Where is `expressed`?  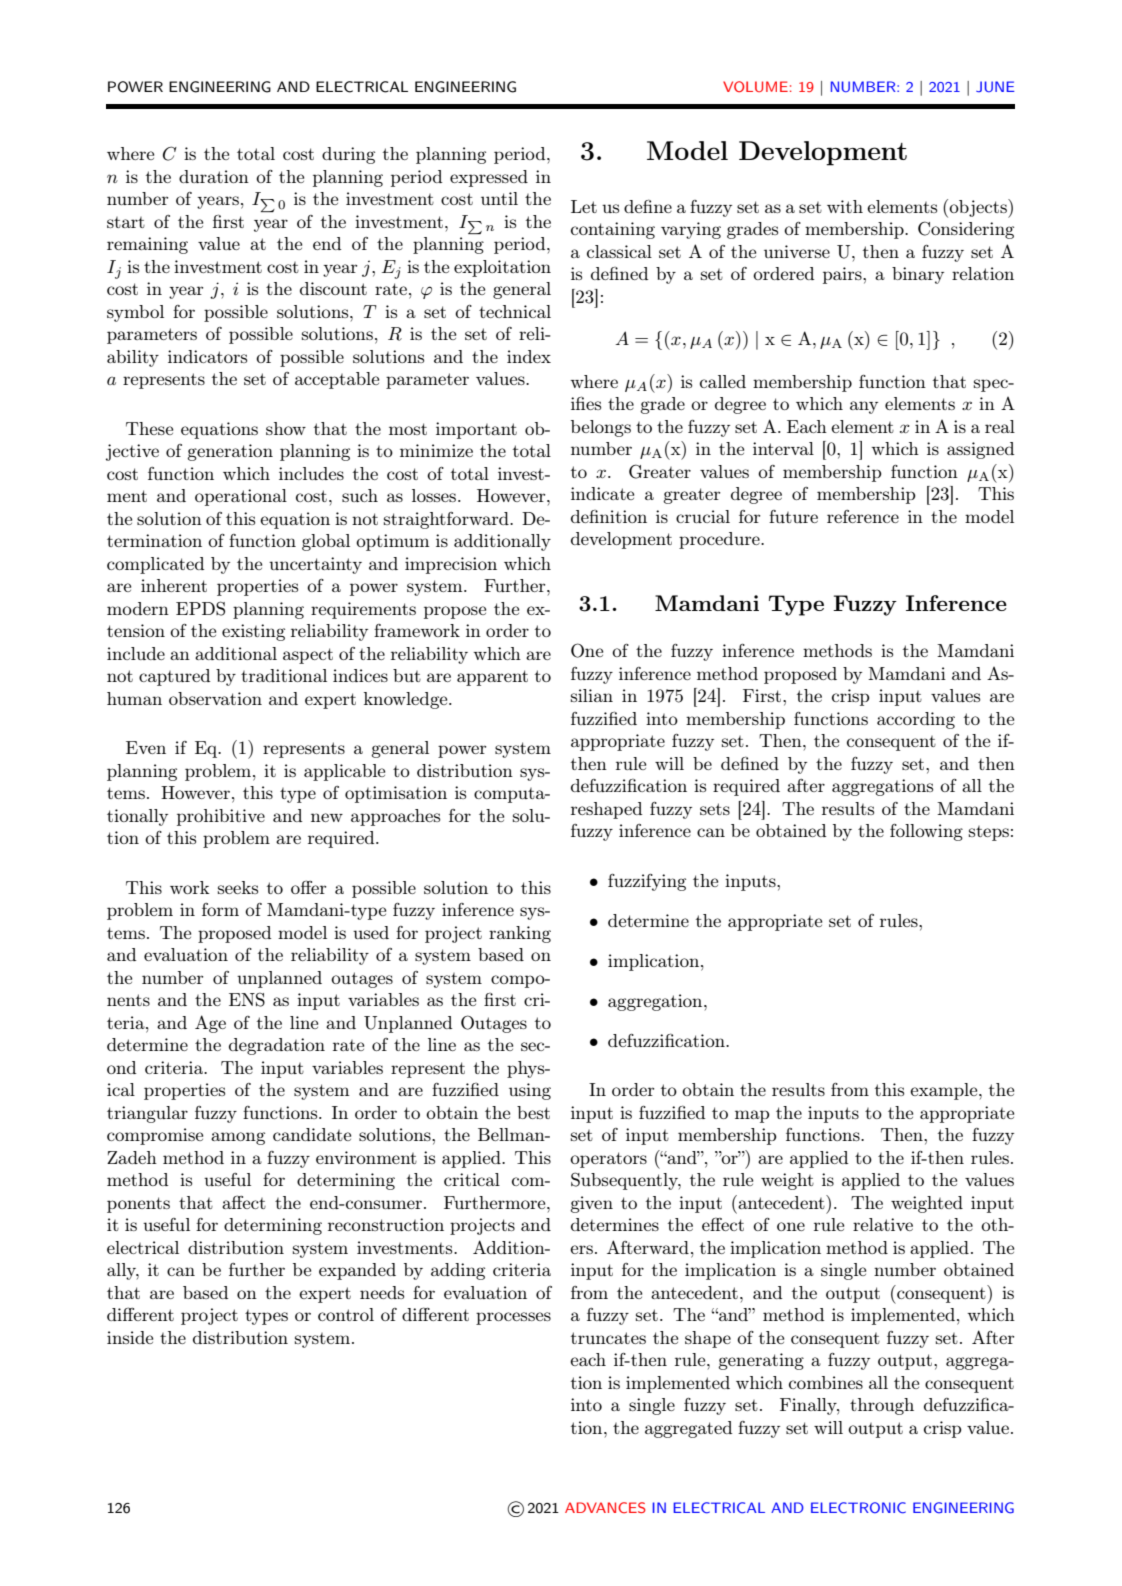
expressed is located at coordinates (489, 178).
